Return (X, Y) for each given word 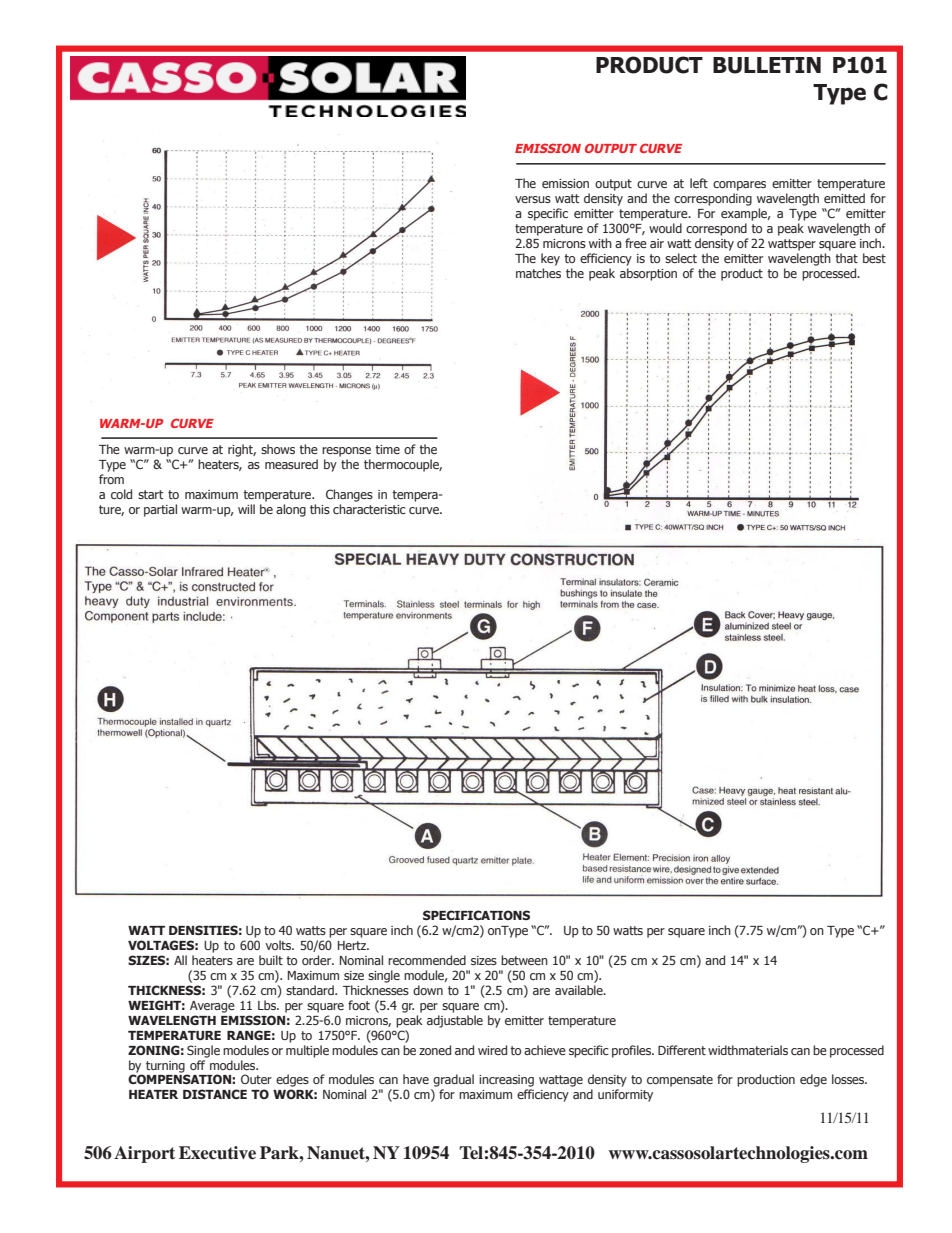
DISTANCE (215, 1094)
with (600, 243)
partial (160, 510)
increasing (506, 1082)
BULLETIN (767, 65)
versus (533, 199)
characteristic (369, 509)
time (387, 449)
